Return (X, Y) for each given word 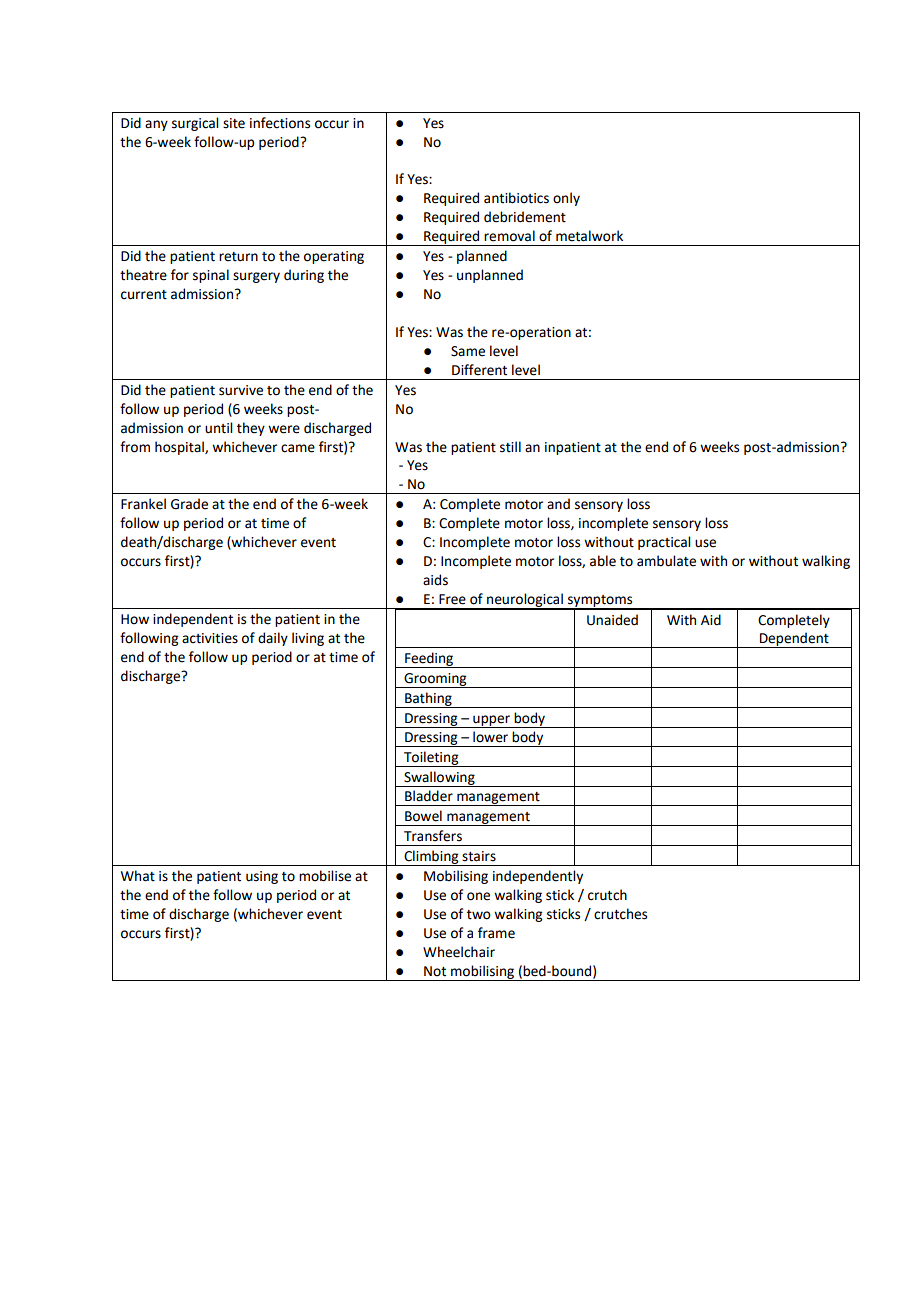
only (566, 199)
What (138, 876)
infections (280, 123)
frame (496, 933)
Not (435, 971)
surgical (195, 124)
